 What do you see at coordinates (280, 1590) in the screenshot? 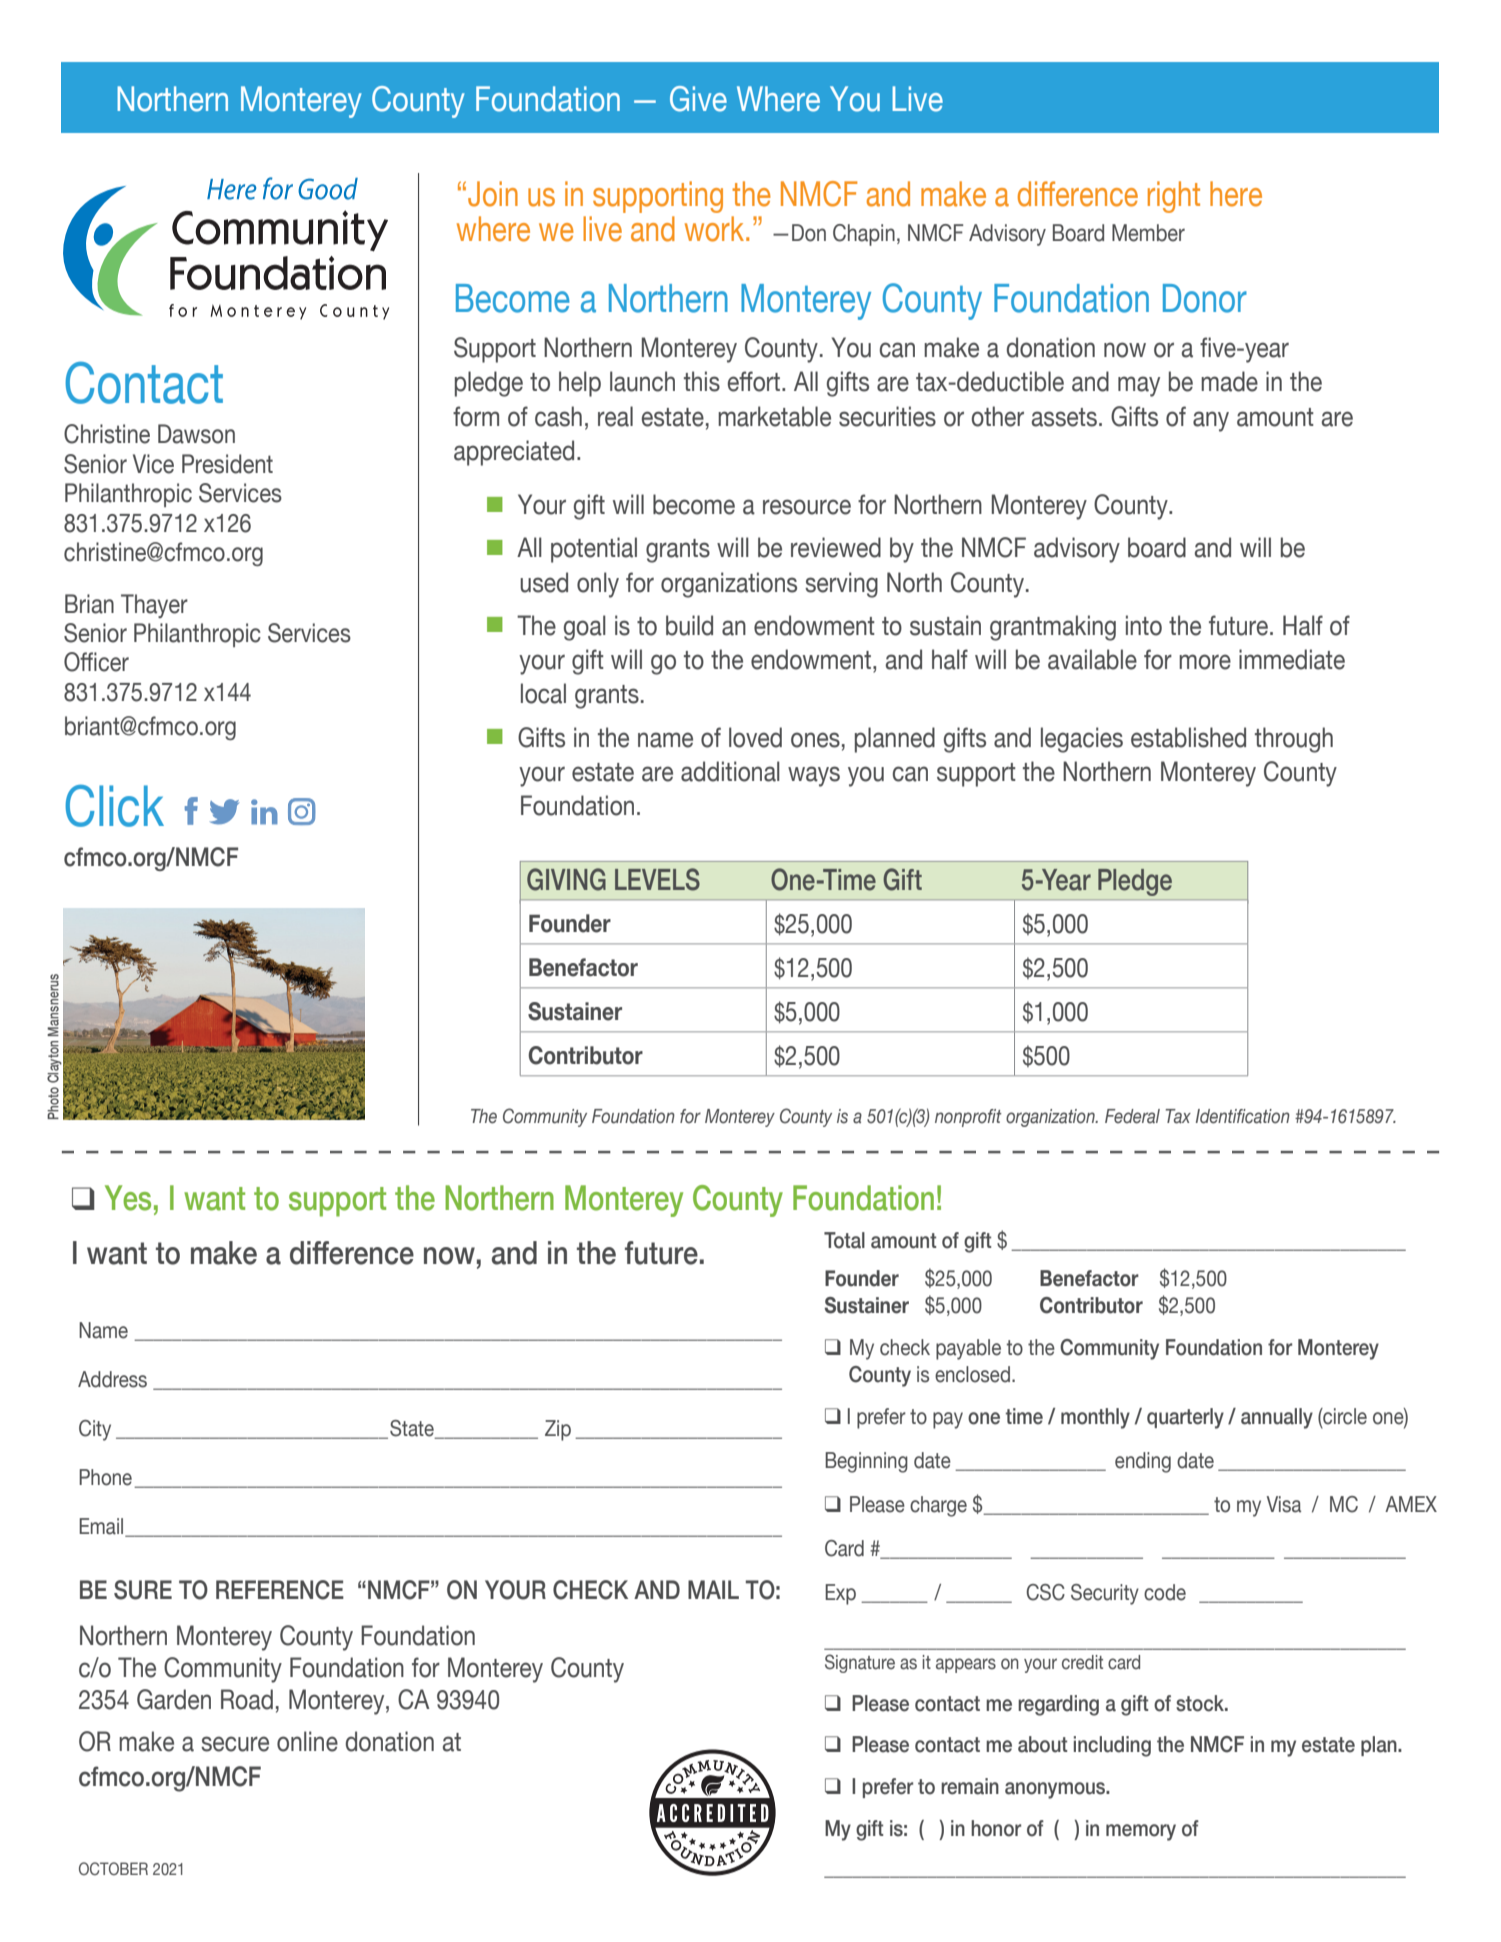
I see `REFERENCE` at bounding box center [280, 1590].
